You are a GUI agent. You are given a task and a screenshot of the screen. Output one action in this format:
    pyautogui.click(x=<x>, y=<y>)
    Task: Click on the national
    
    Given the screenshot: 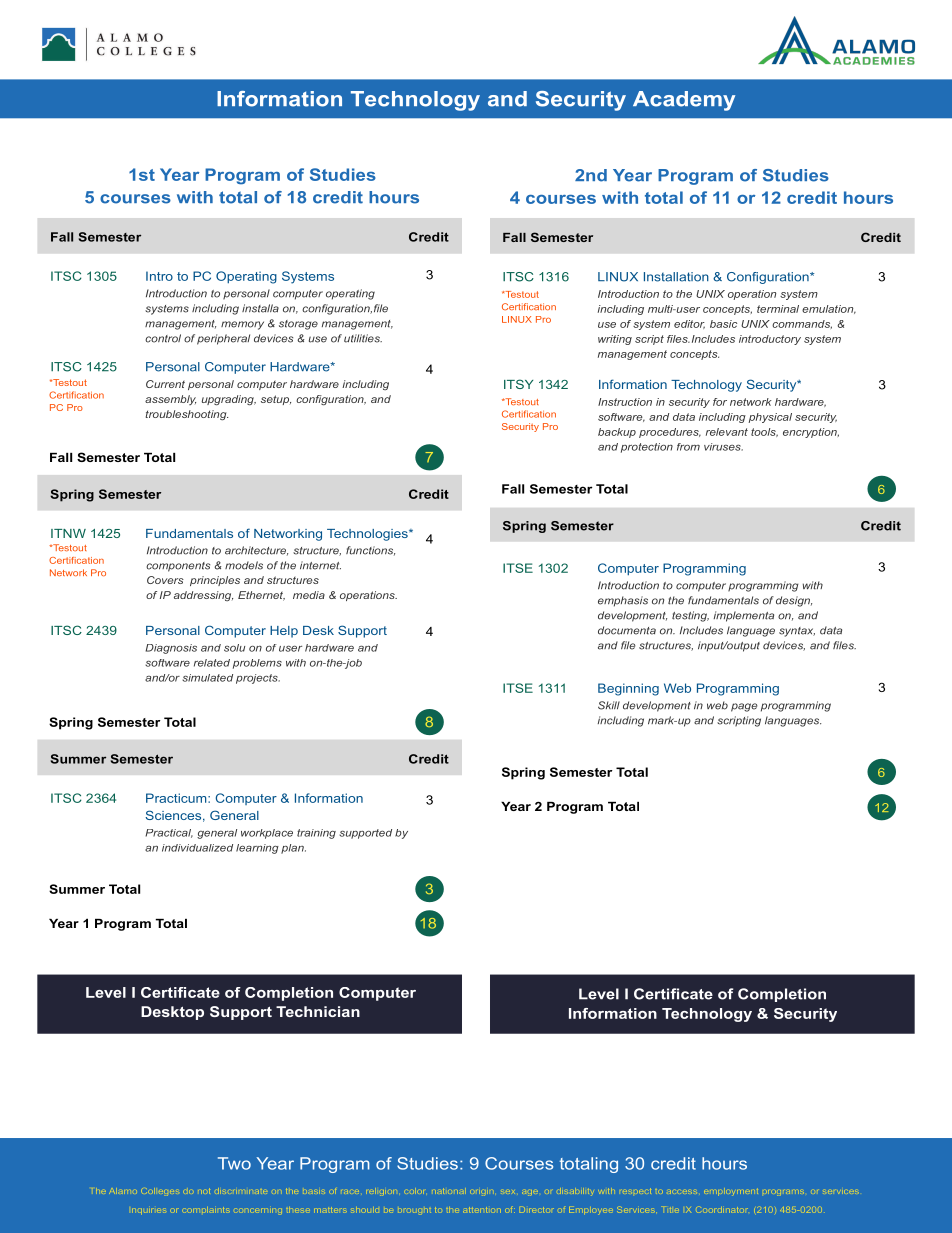 What is the action you would take?
    pyautogui.click(x=449, y=1191)
